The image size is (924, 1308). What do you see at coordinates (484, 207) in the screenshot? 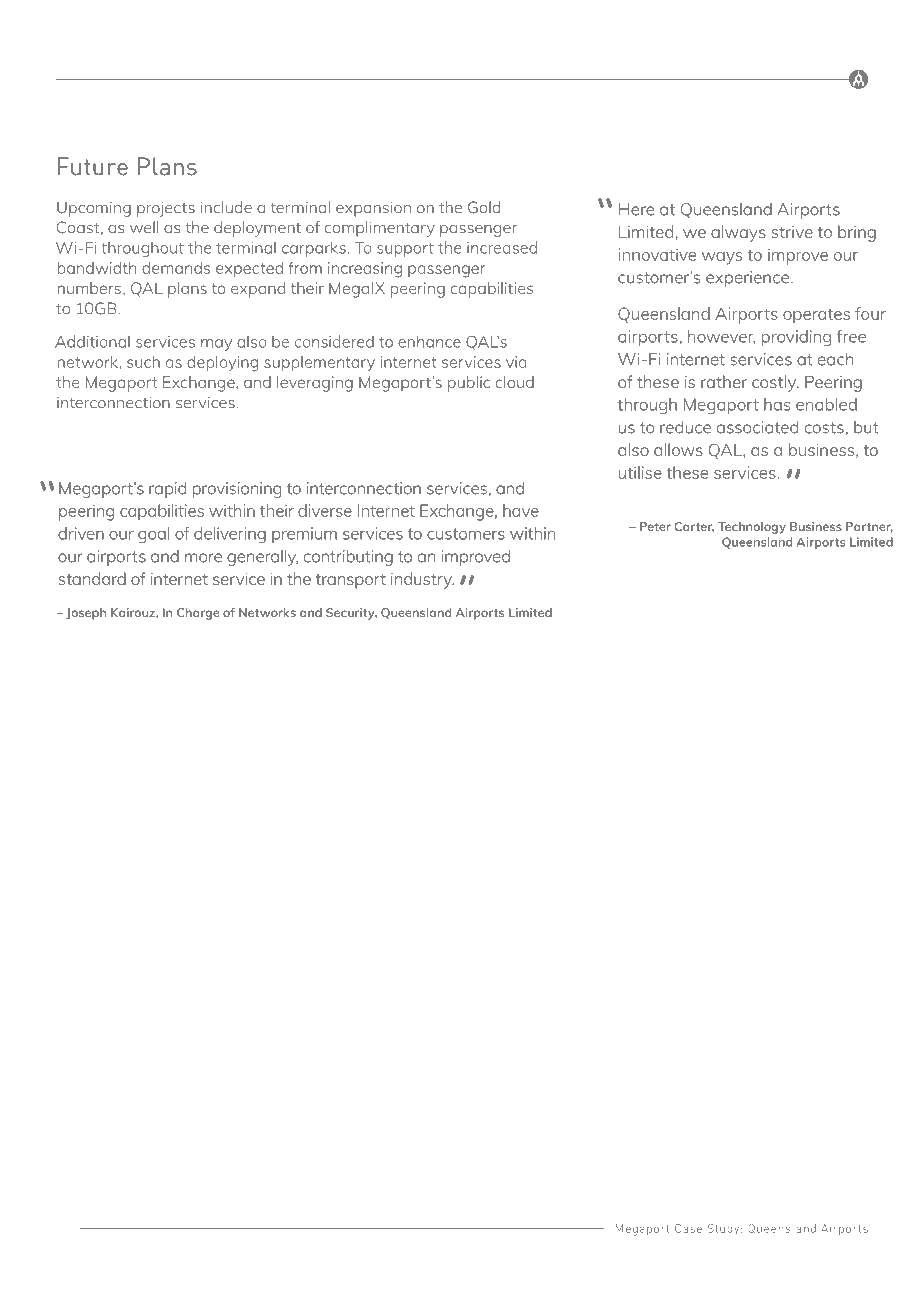
I see `Gold` at bounding box center [484, 207].
